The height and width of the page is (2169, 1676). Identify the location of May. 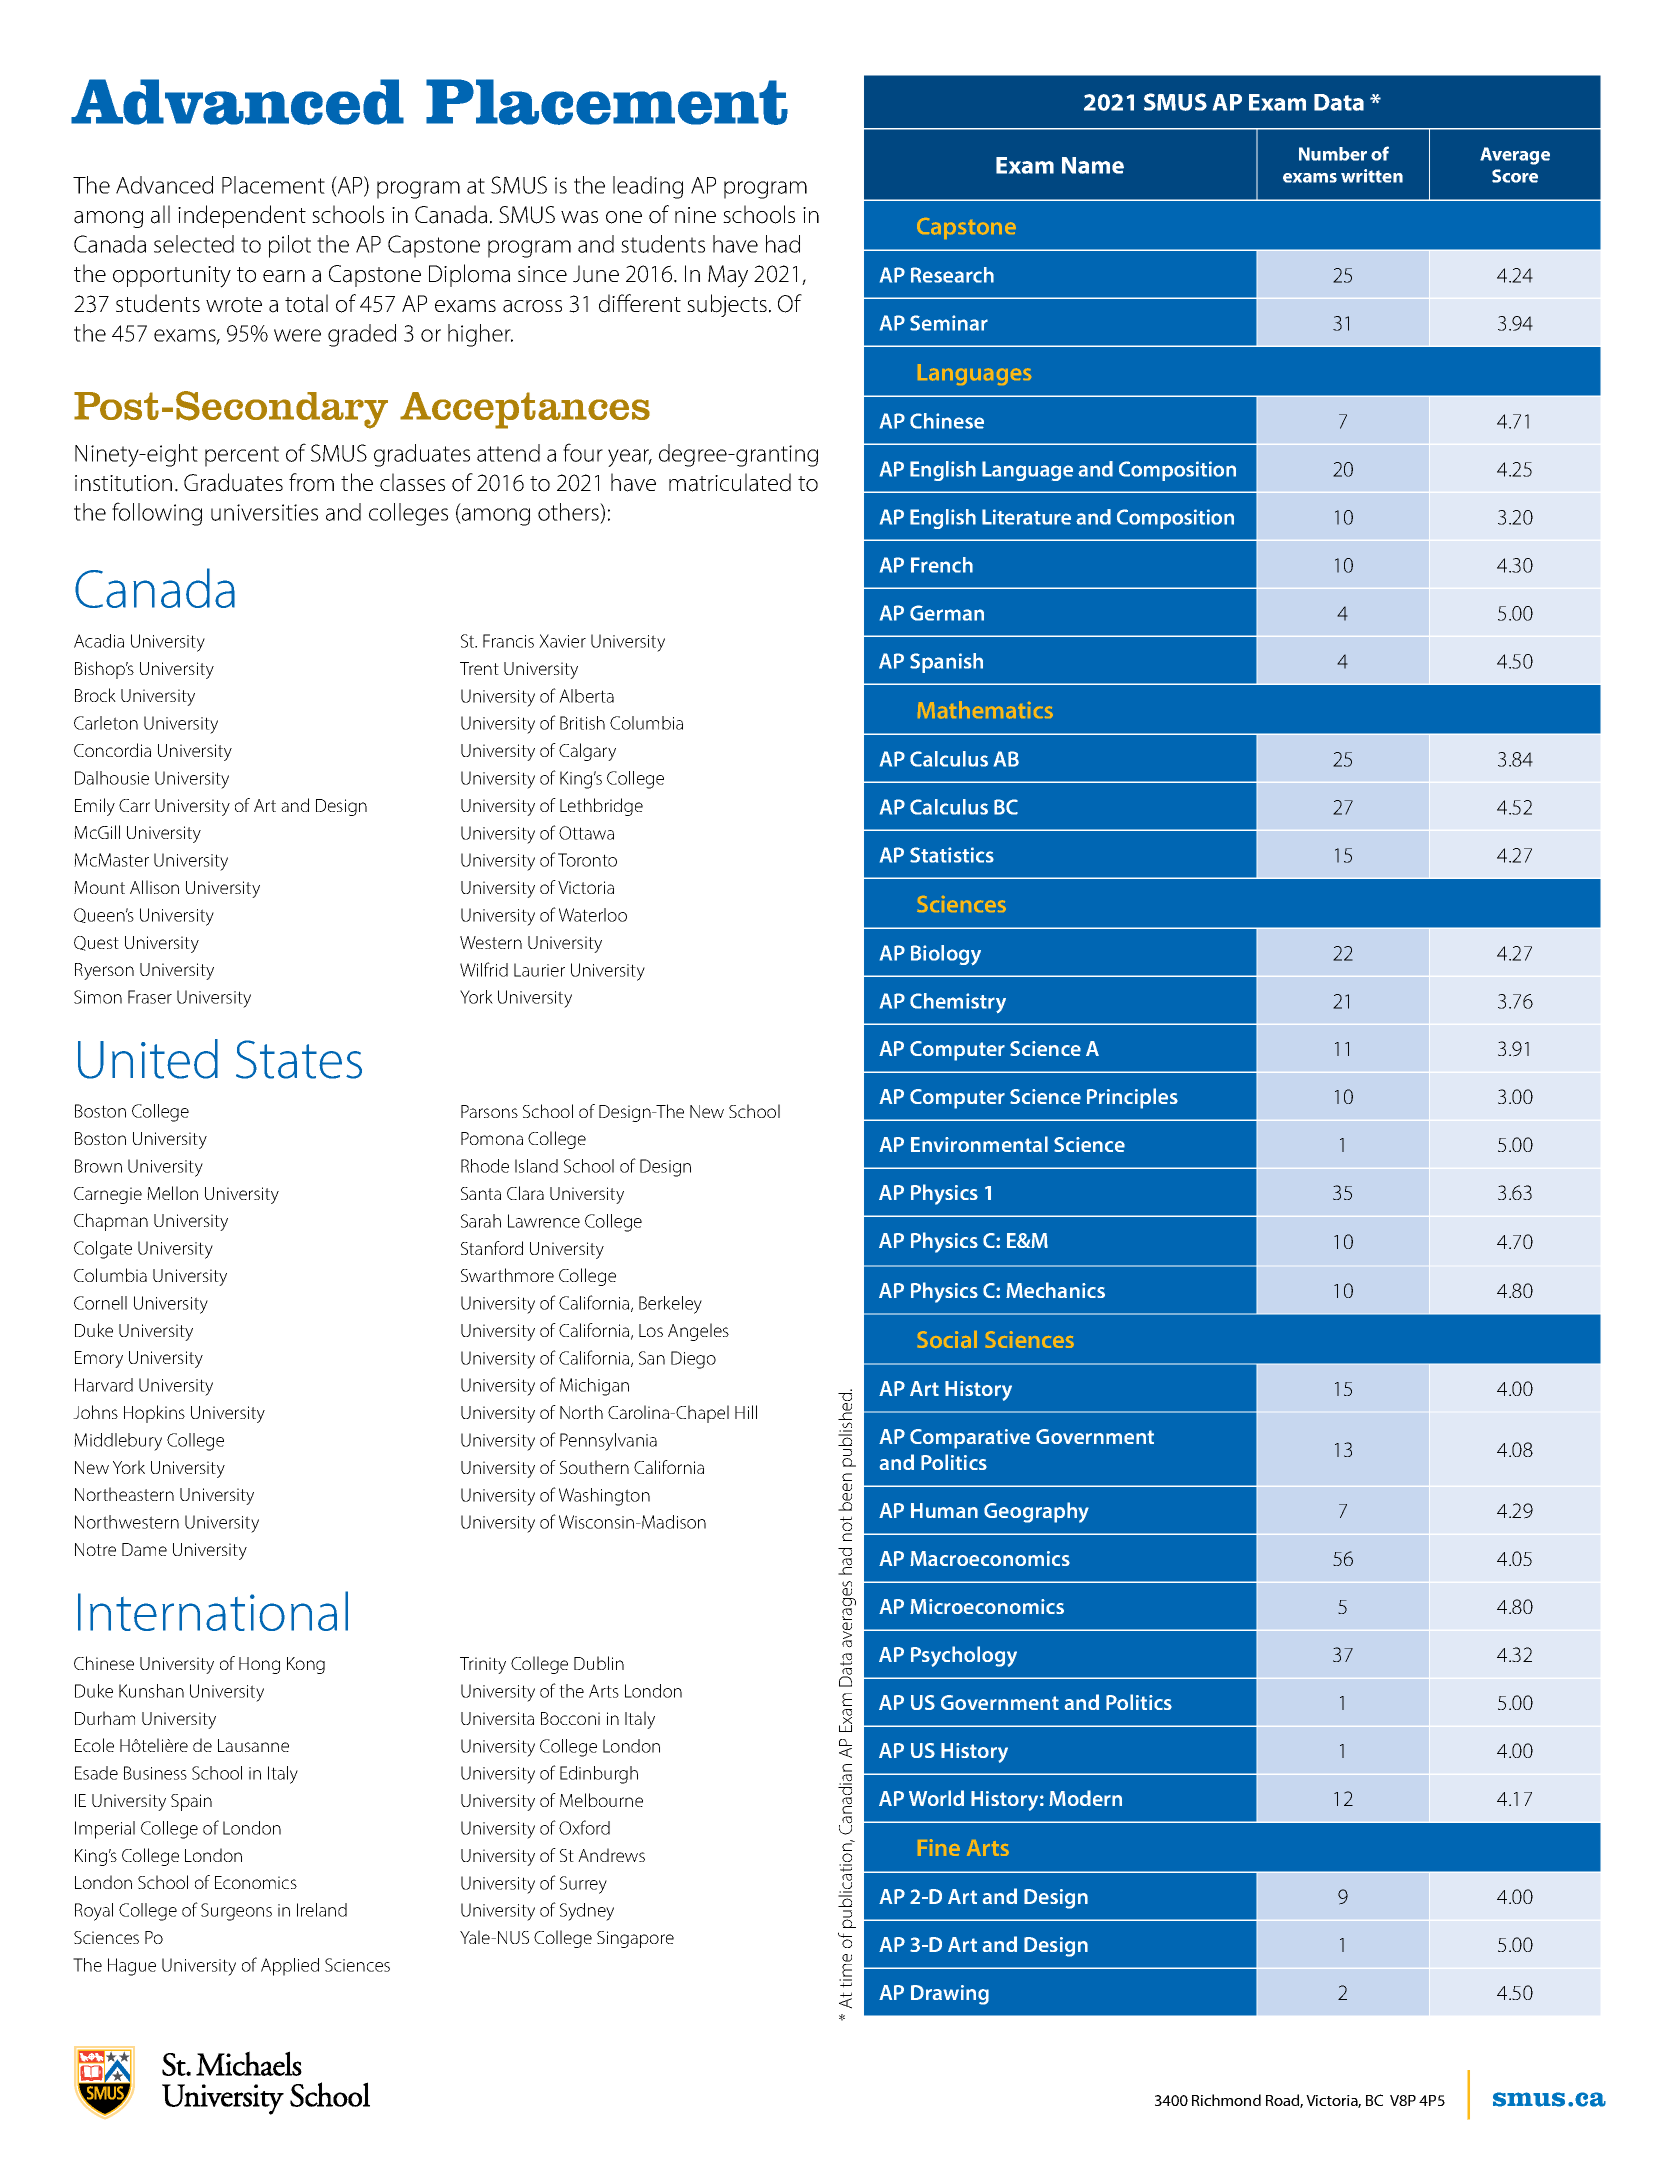
(728, 276).
